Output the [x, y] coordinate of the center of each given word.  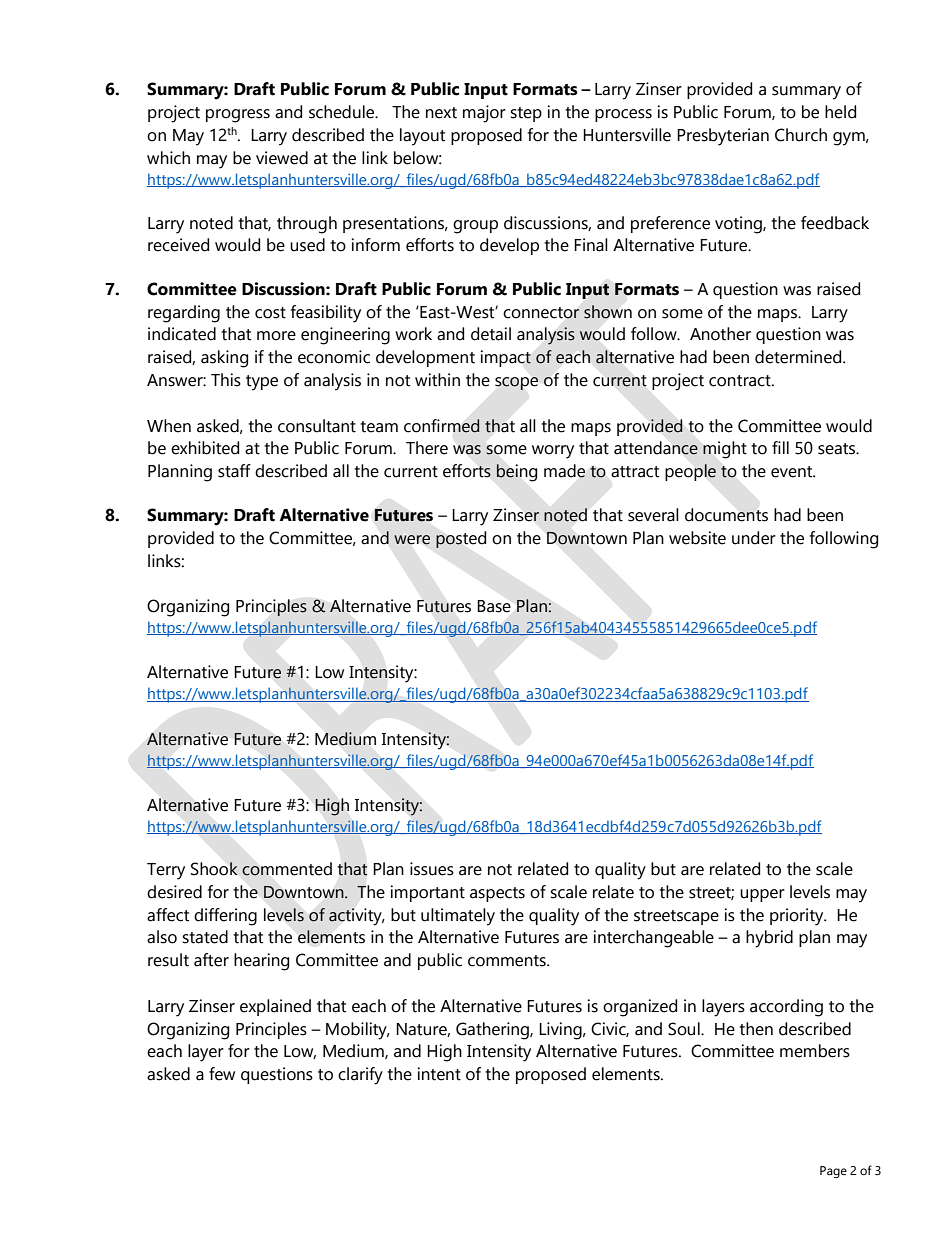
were [412, 540]
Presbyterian [723, 137]
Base [494, 606]
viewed [282, 158]
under [754, 538]
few [222, 1074]
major [484, 114]
